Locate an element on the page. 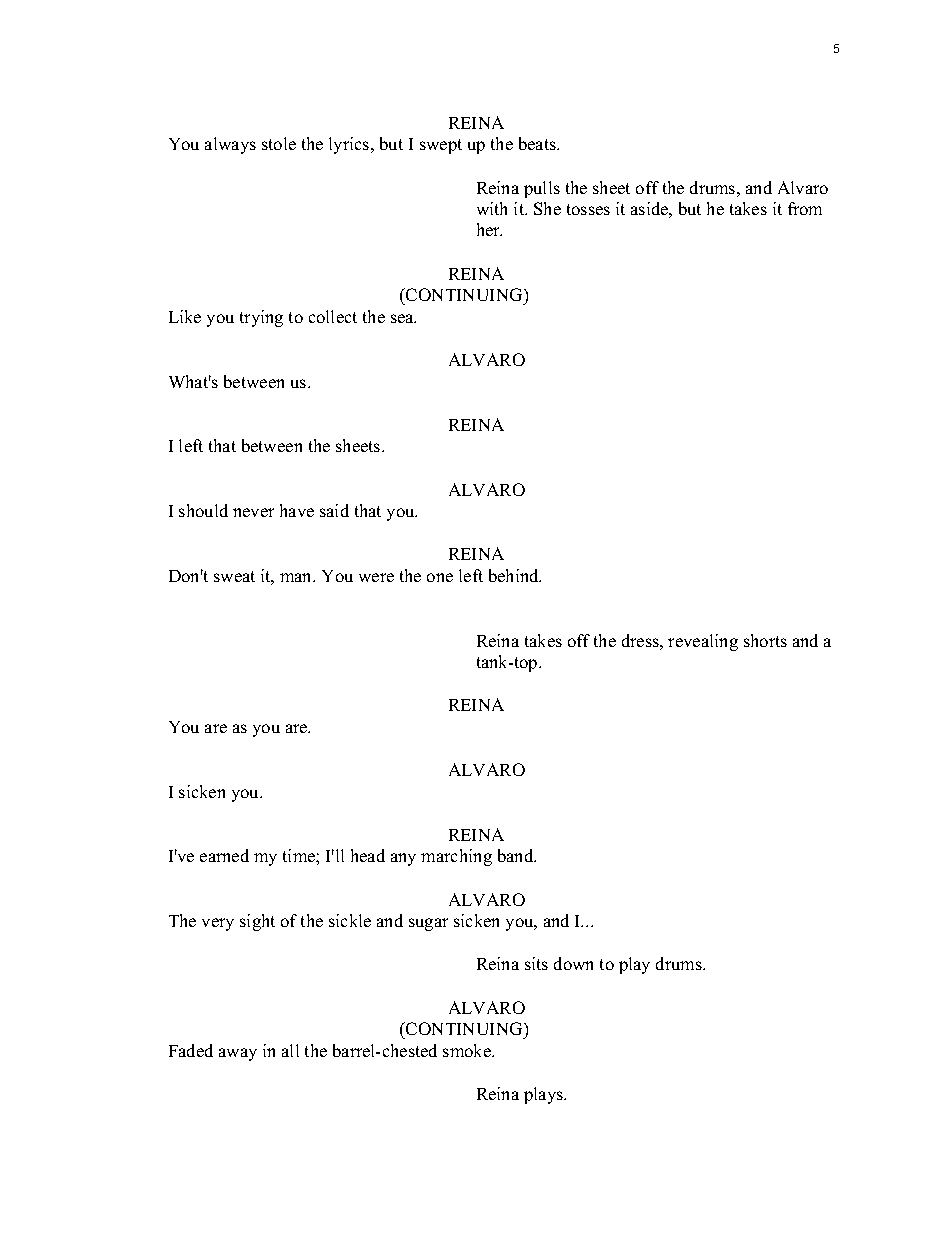  from is located at coordinates (805, 208).
